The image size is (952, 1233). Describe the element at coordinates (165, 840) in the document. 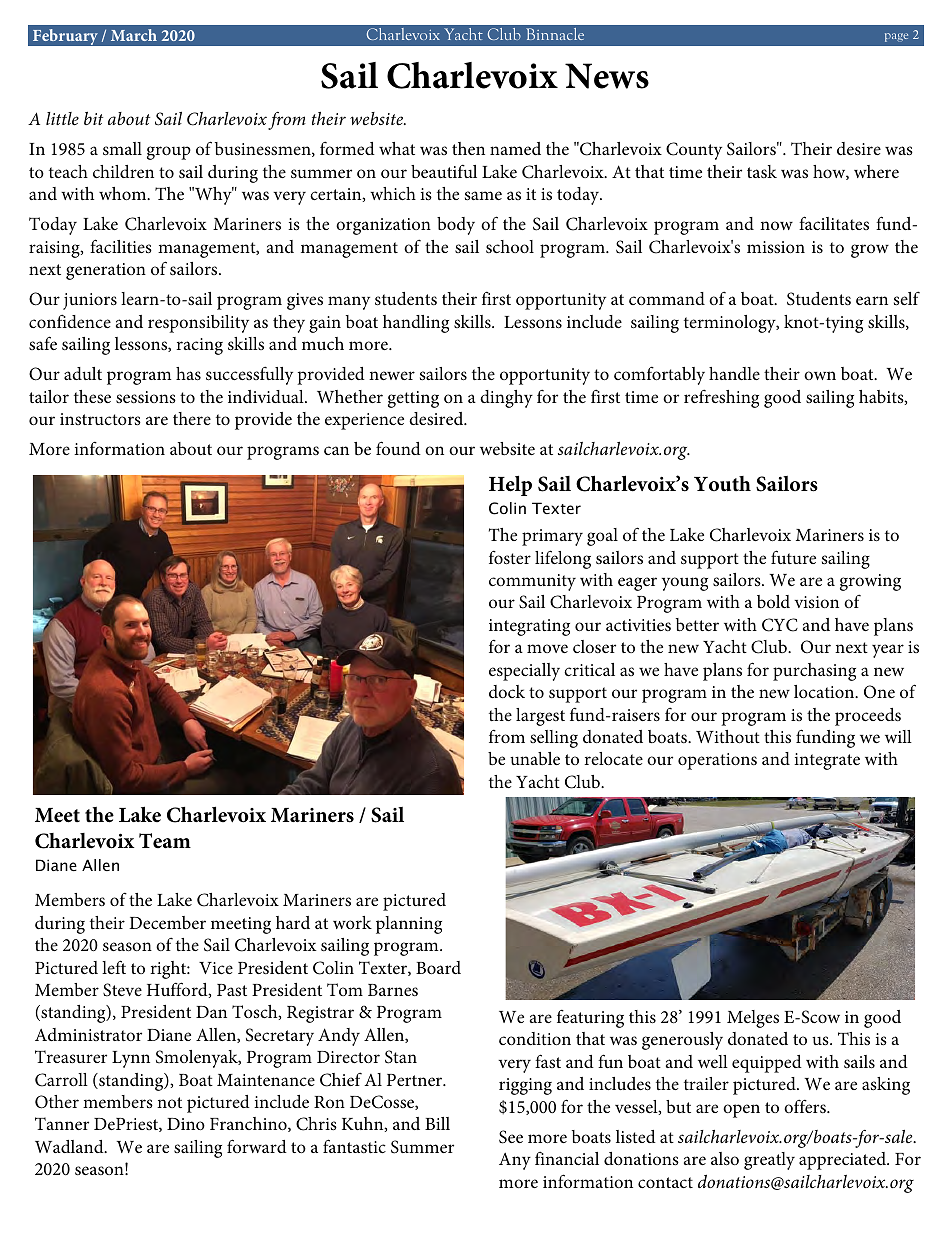

I see `Team` at that location.
